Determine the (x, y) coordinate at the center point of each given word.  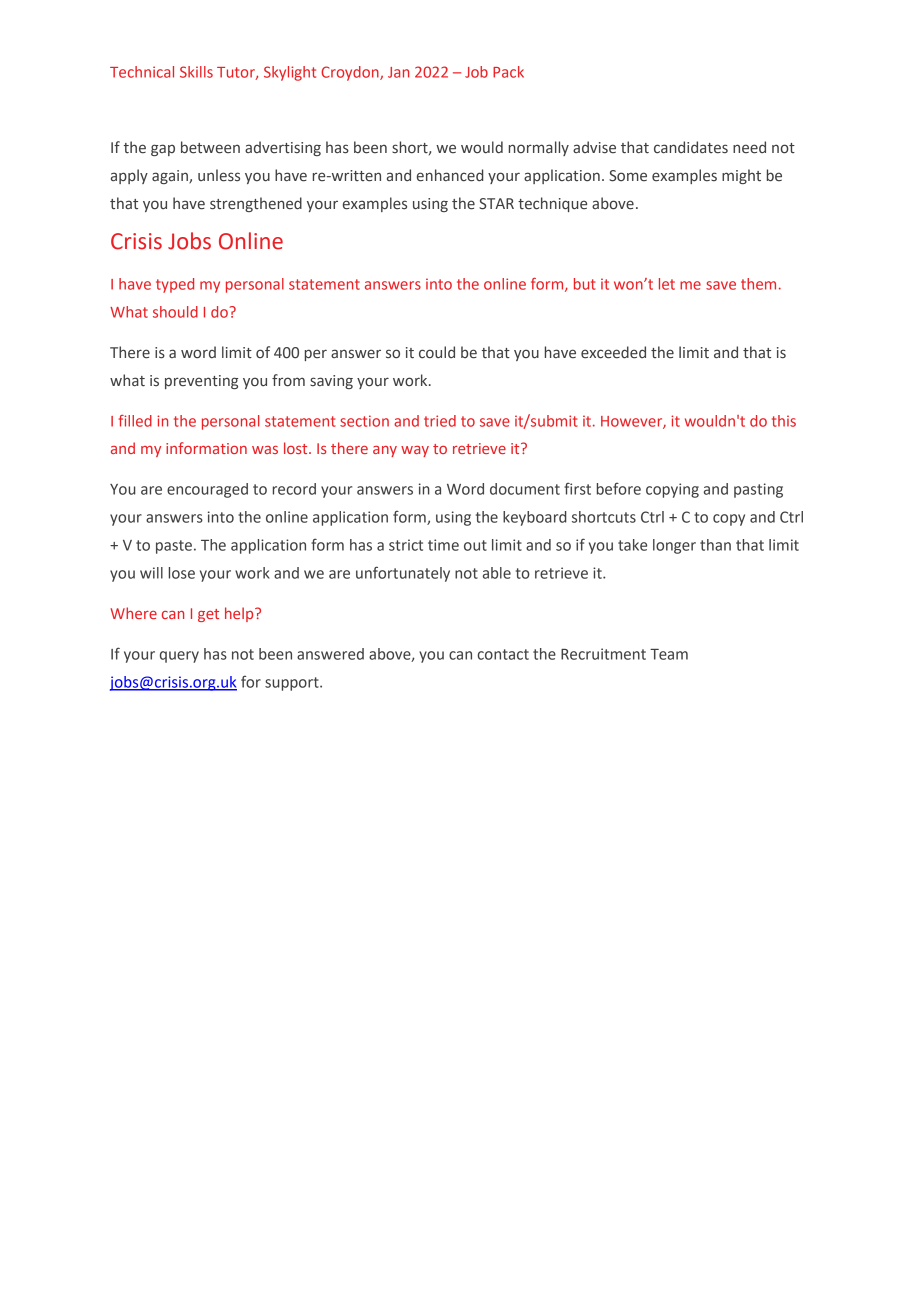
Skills (196, 72)
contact (503, 654)
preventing (201, 382)
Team (669, 654)
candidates (691, 147)
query (179, 657)
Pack (508, 72)
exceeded (613, 352)
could (437, 352)
